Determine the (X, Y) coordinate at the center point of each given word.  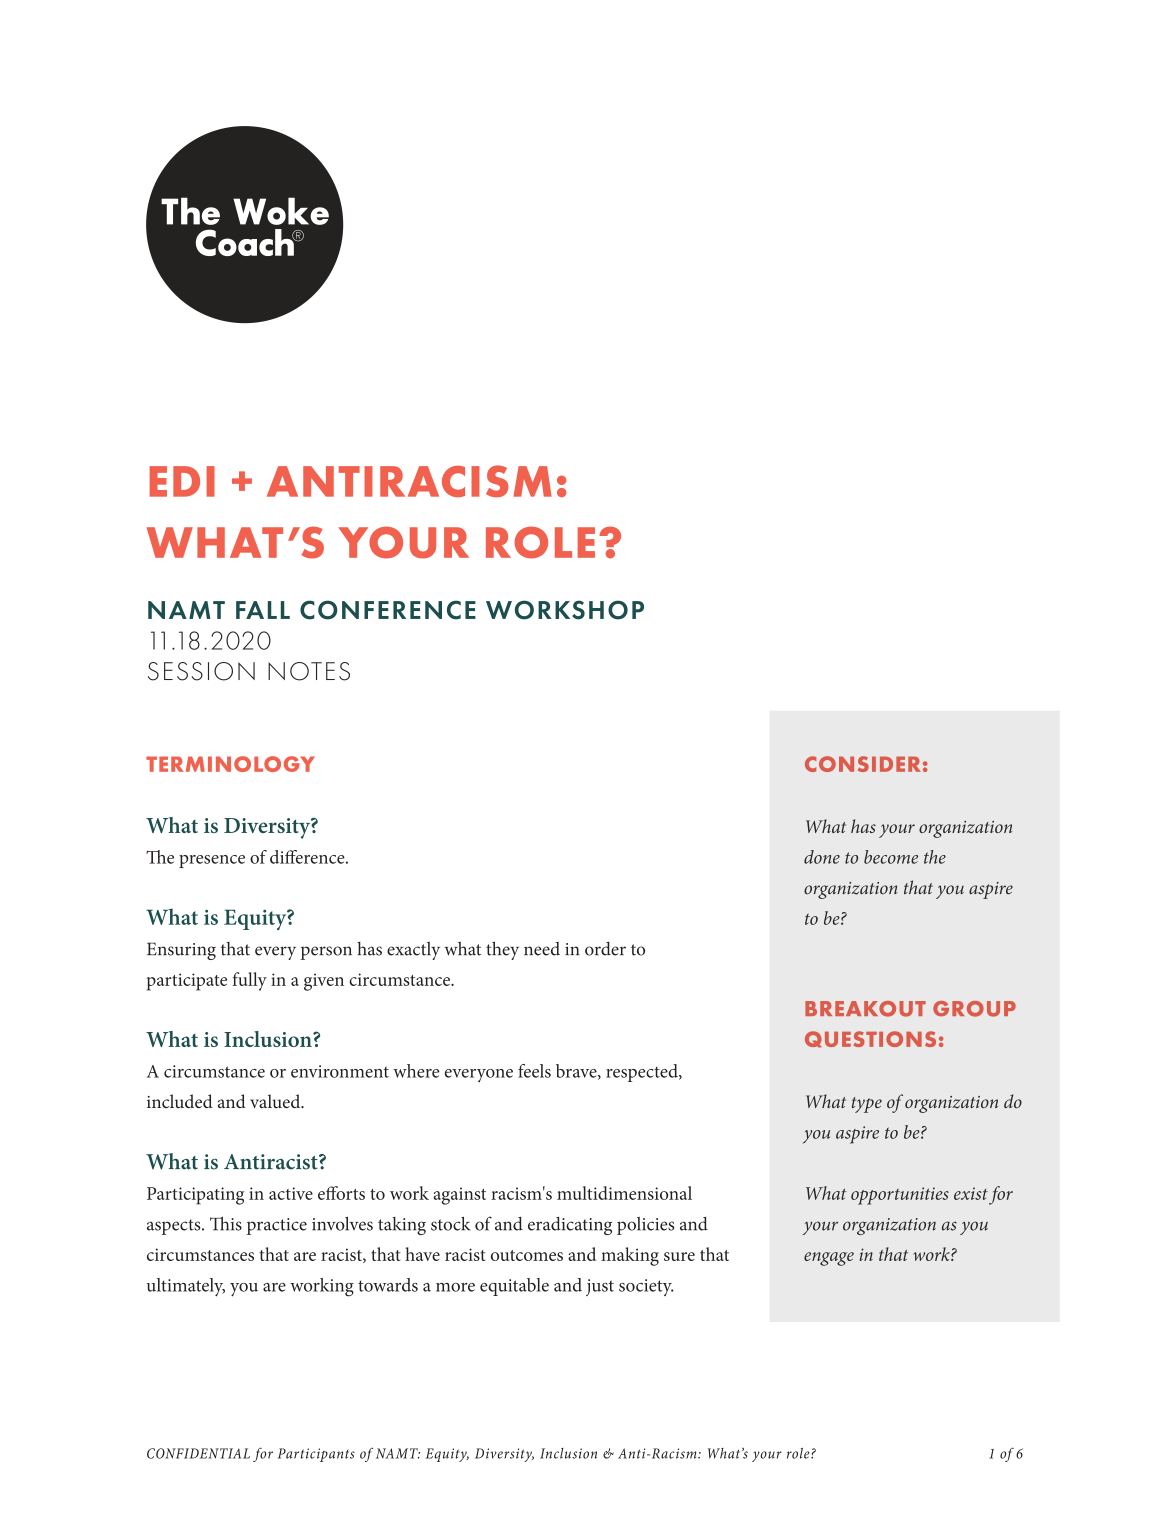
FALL (263, 610)
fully (249, 981)
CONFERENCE (388, 610)
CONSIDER (863, 764)
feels (534, 1071)
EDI (182, 481)
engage (829, 1259)
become (891, 857)
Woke (281, 211)
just (600, 1287)
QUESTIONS (870, 1039)
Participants (316, 1455)
